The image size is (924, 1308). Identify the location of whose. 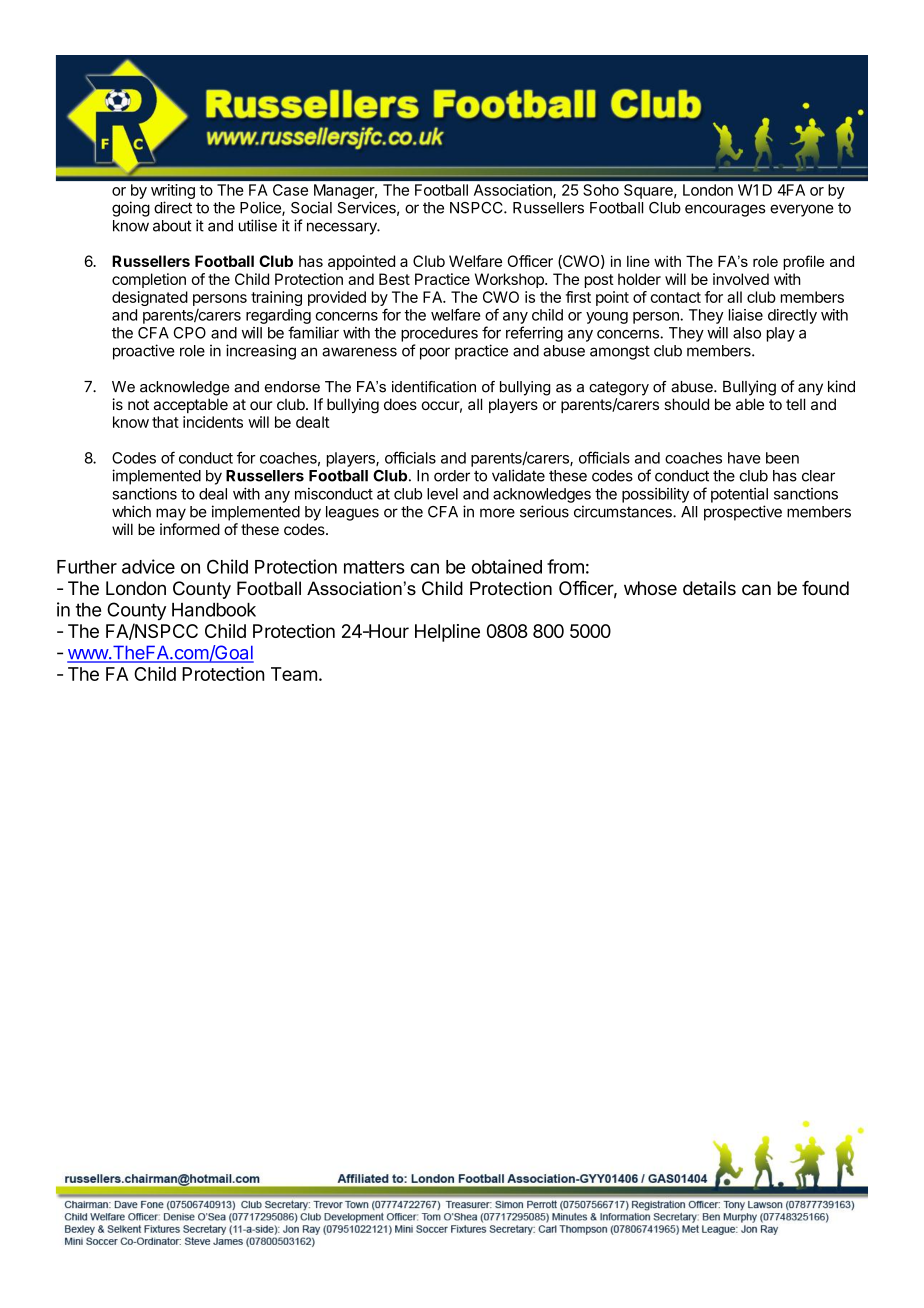
(650, 588).
